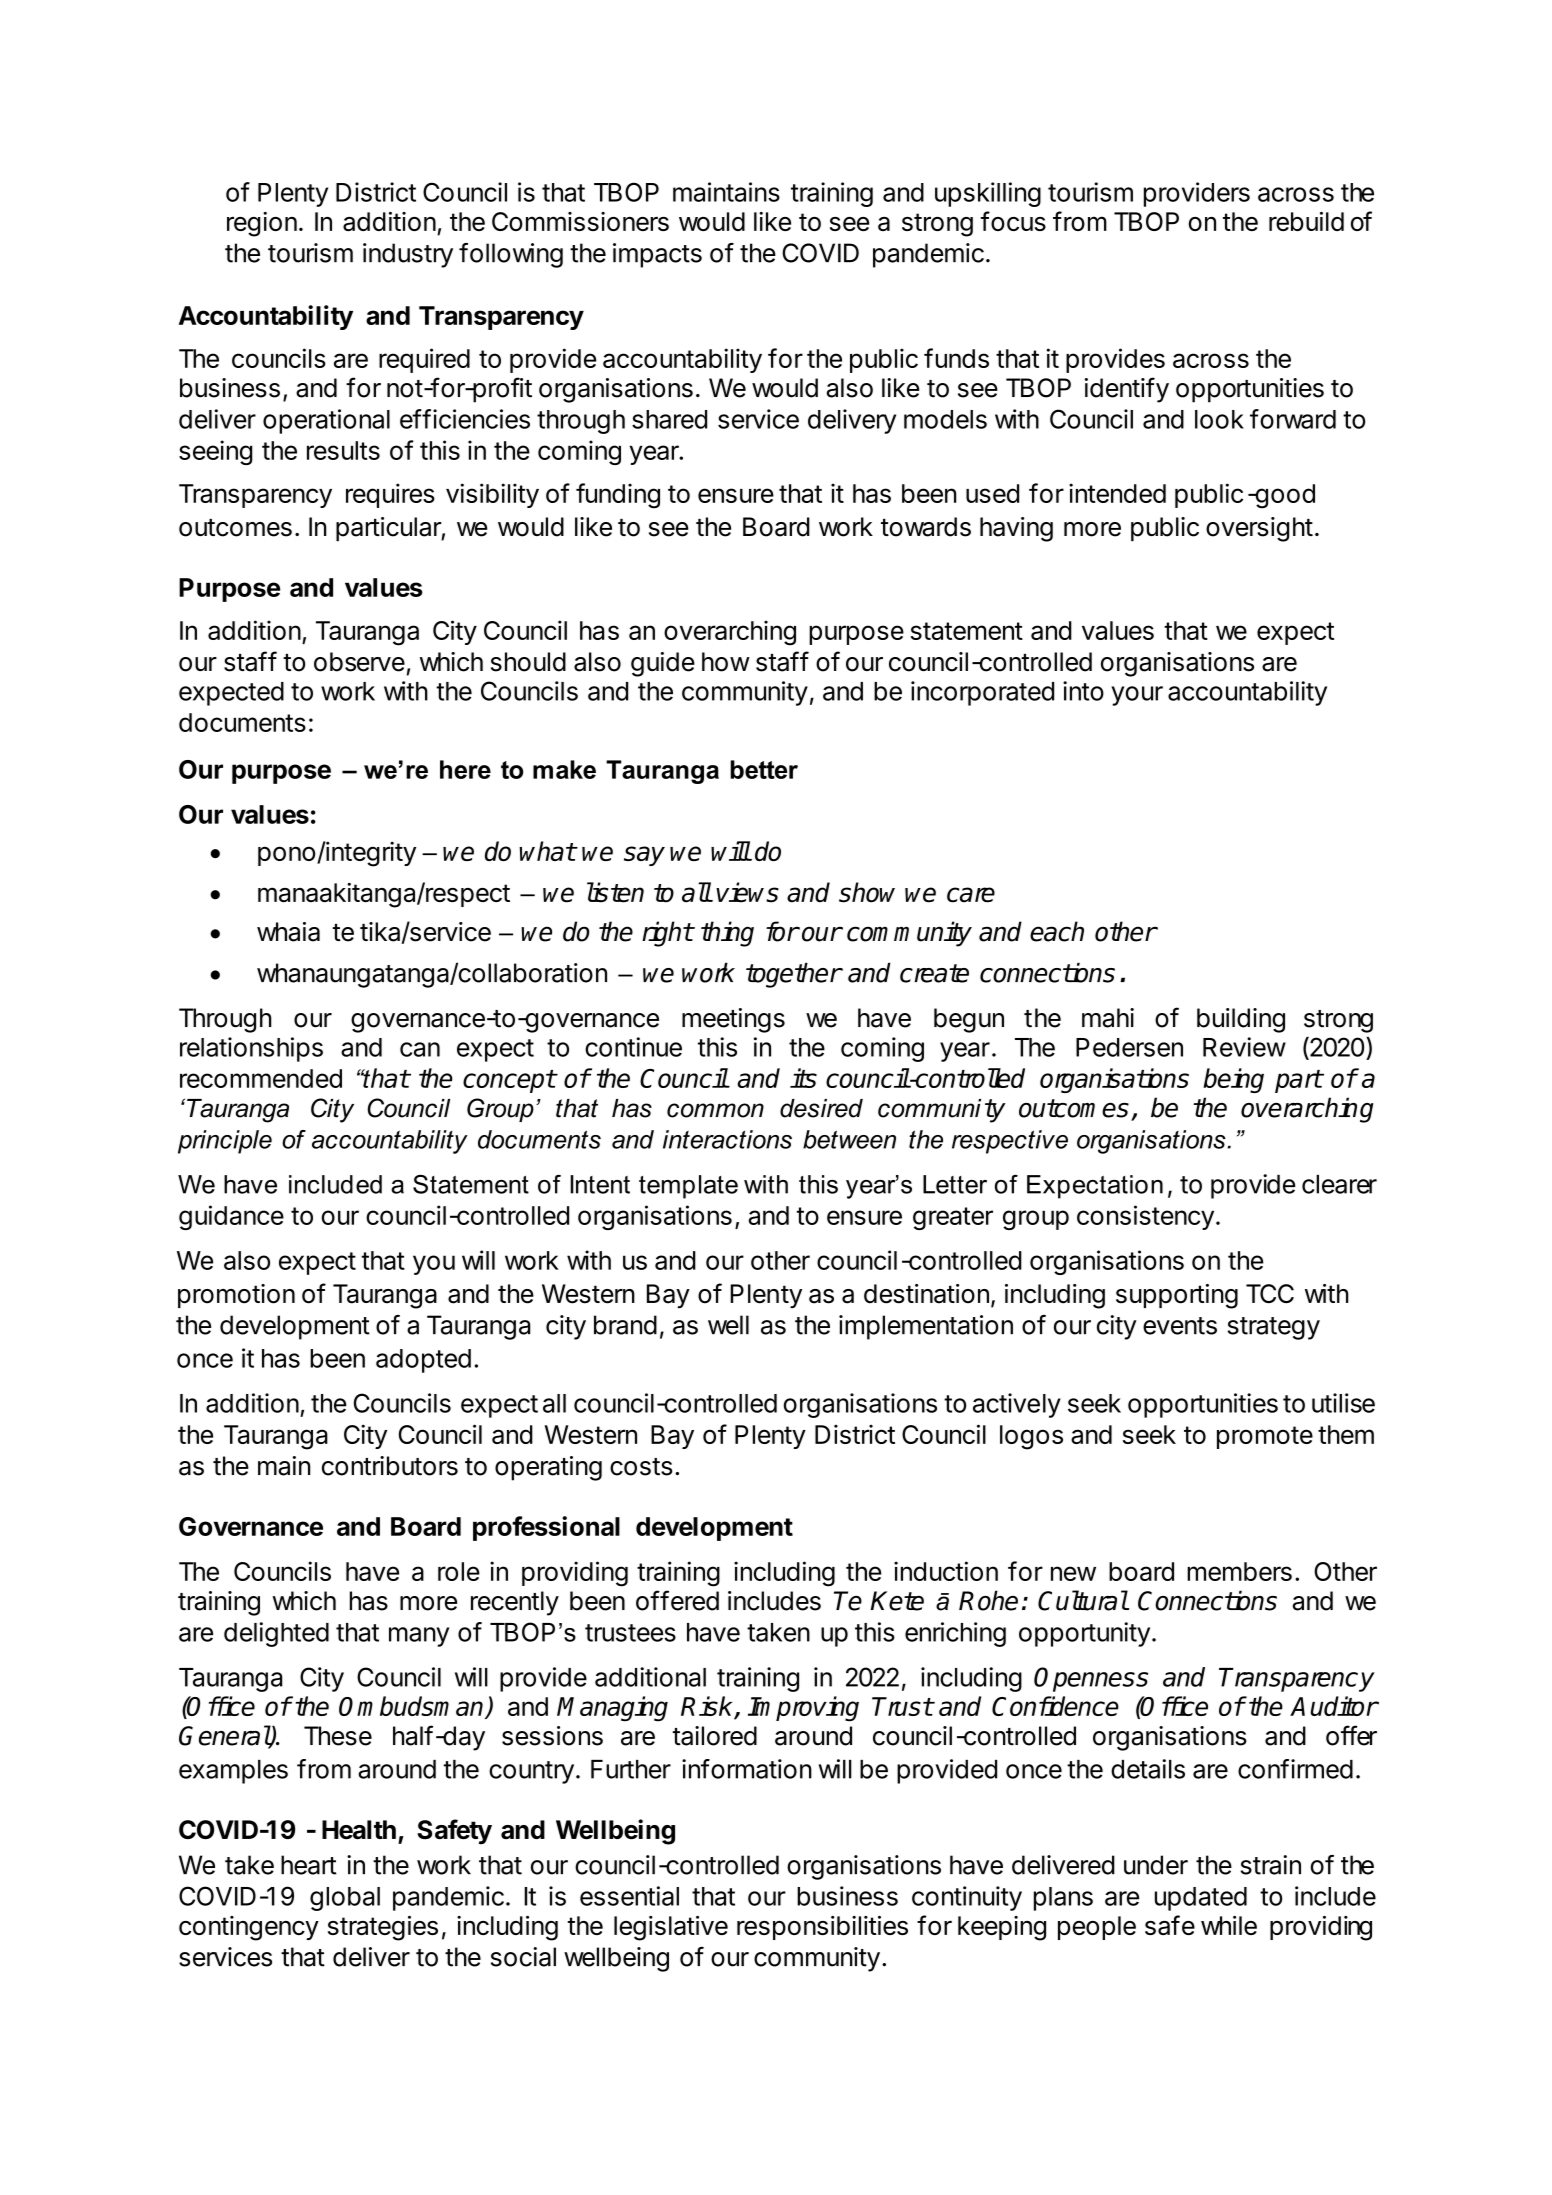  What do you see at coordinates (420, 1049) in the screenshot?
I see `can` at bounding box center [420, 1049].
